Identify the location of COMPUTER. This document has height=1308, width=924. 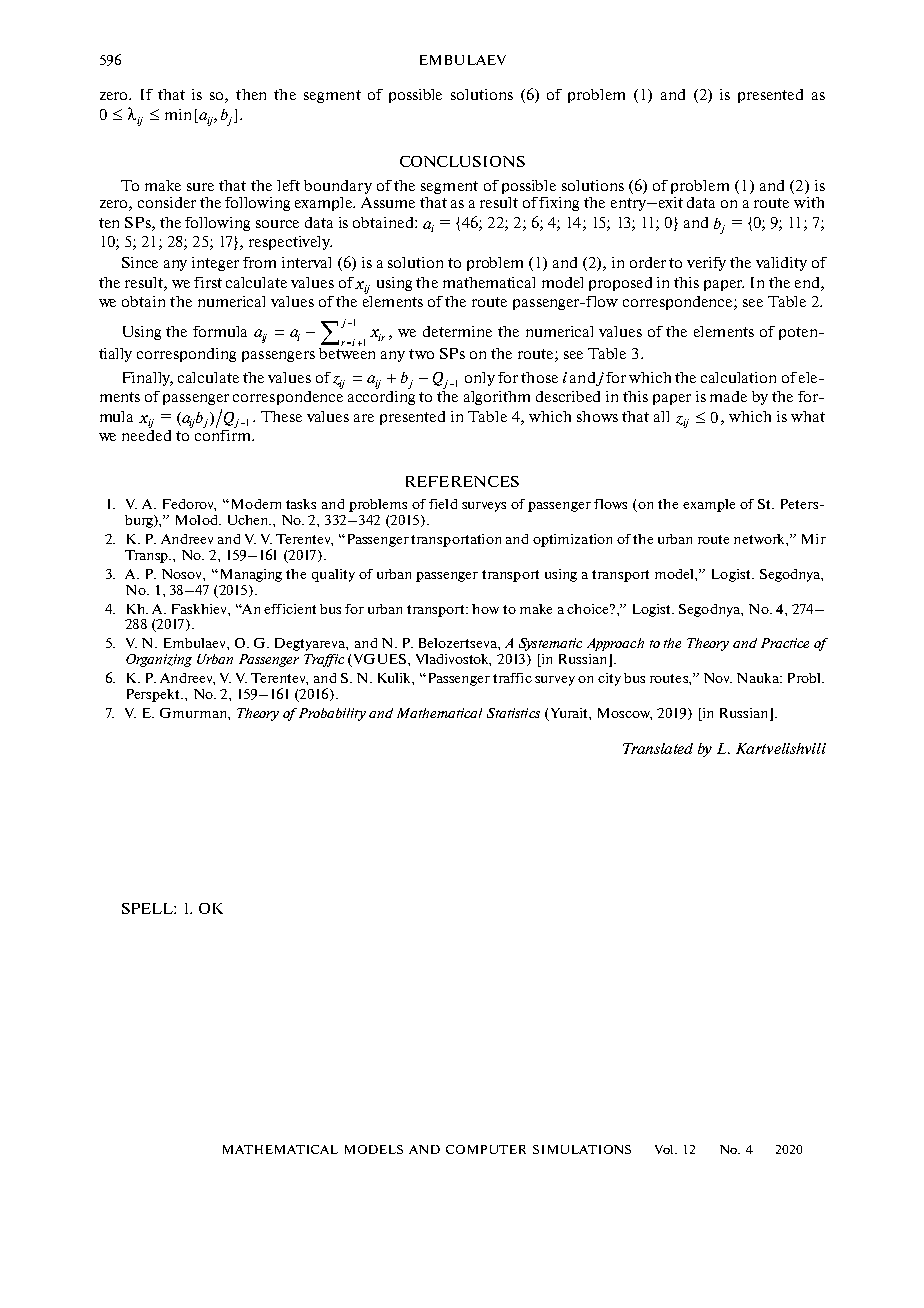
(486, 1149).
